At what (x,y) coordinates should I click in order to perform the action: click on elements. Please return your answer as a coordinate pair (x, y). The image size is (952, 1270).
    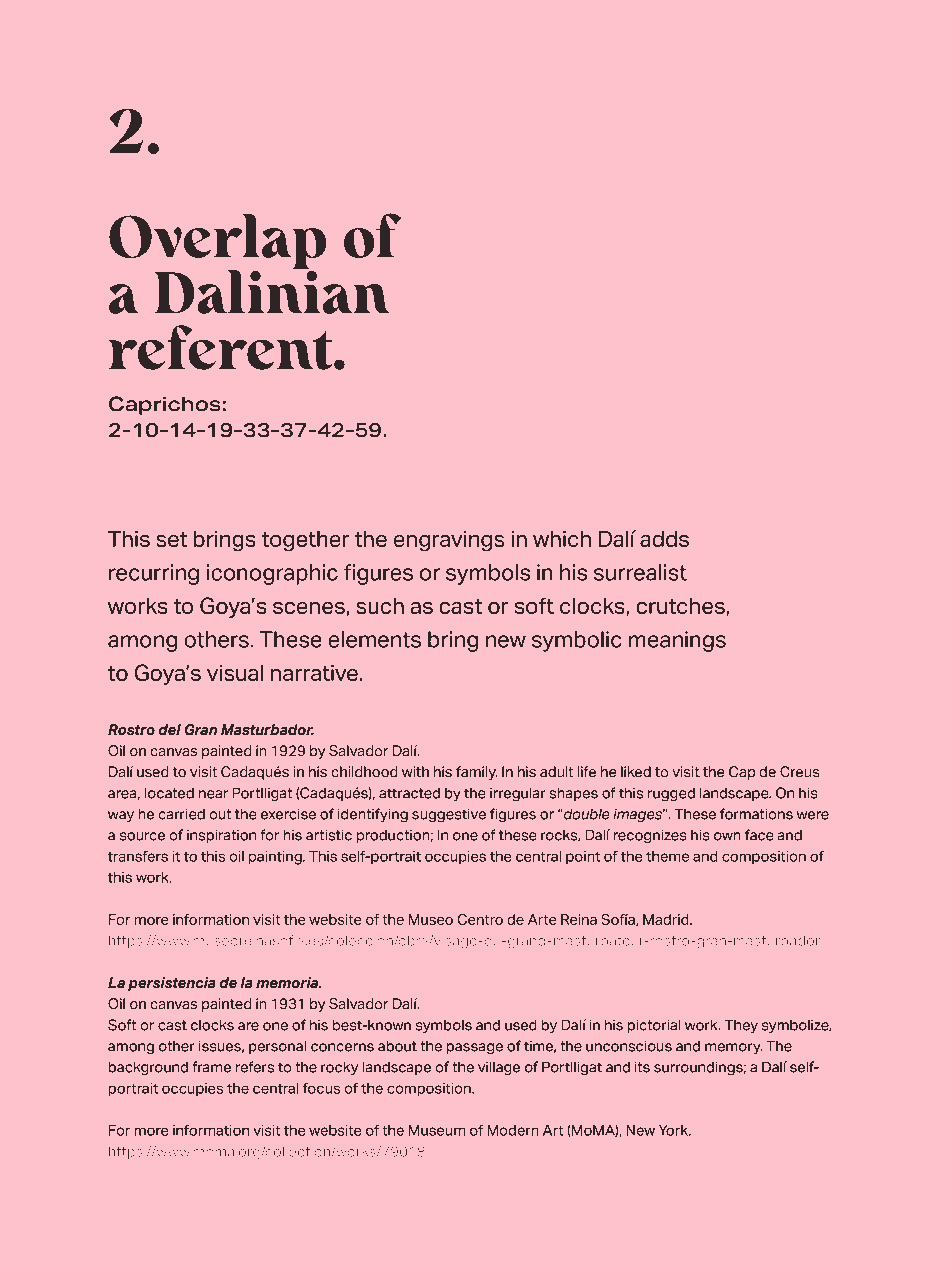
    Looking at the image, I should click on (374, 639).
